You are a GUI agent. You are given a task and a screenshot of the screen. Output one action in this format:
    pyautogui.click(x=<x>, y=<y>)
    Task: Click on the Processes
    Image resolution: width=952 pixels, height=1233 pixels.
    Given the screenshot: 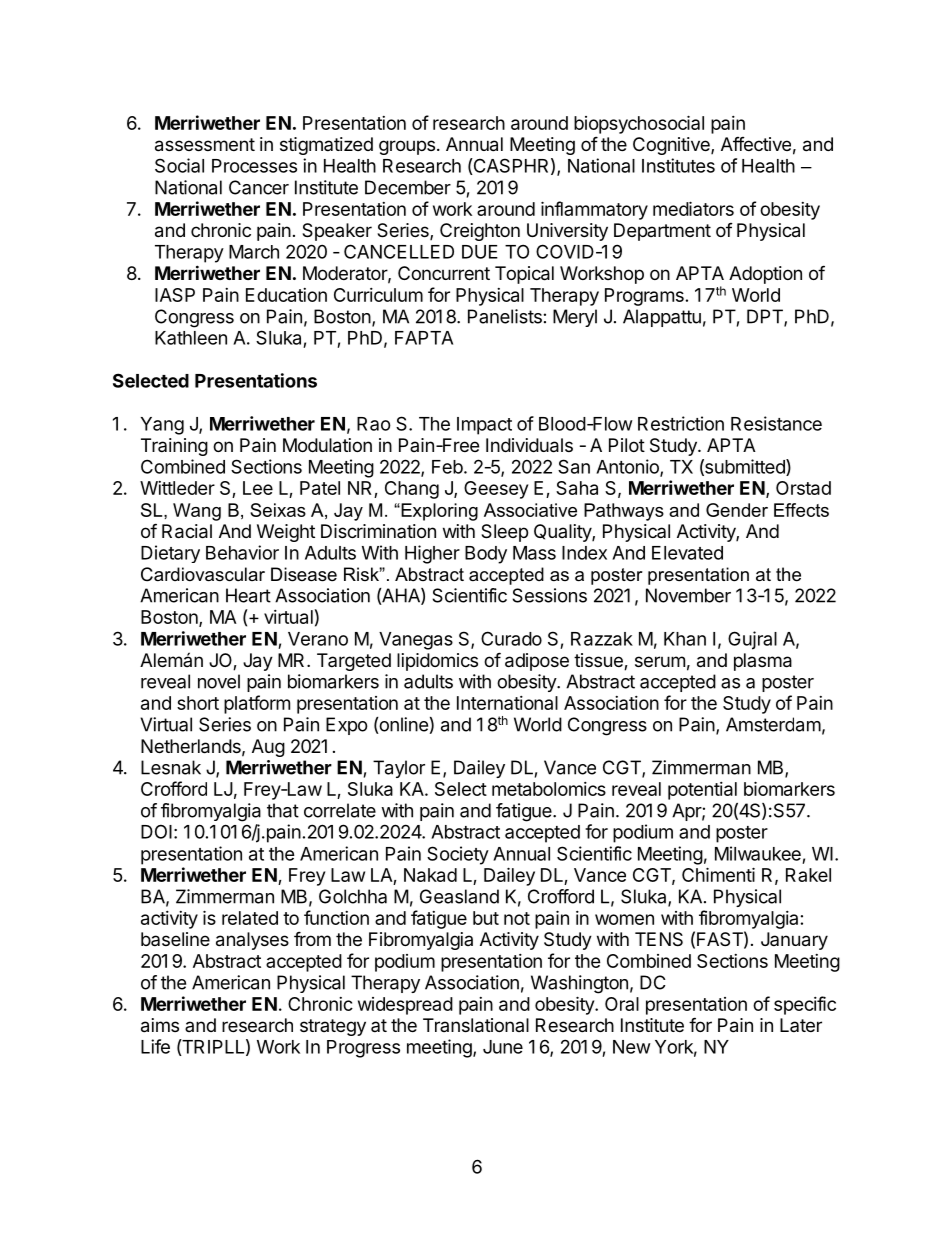 What is the action you would take?
    pyautogui.click(x=254, y=166)
